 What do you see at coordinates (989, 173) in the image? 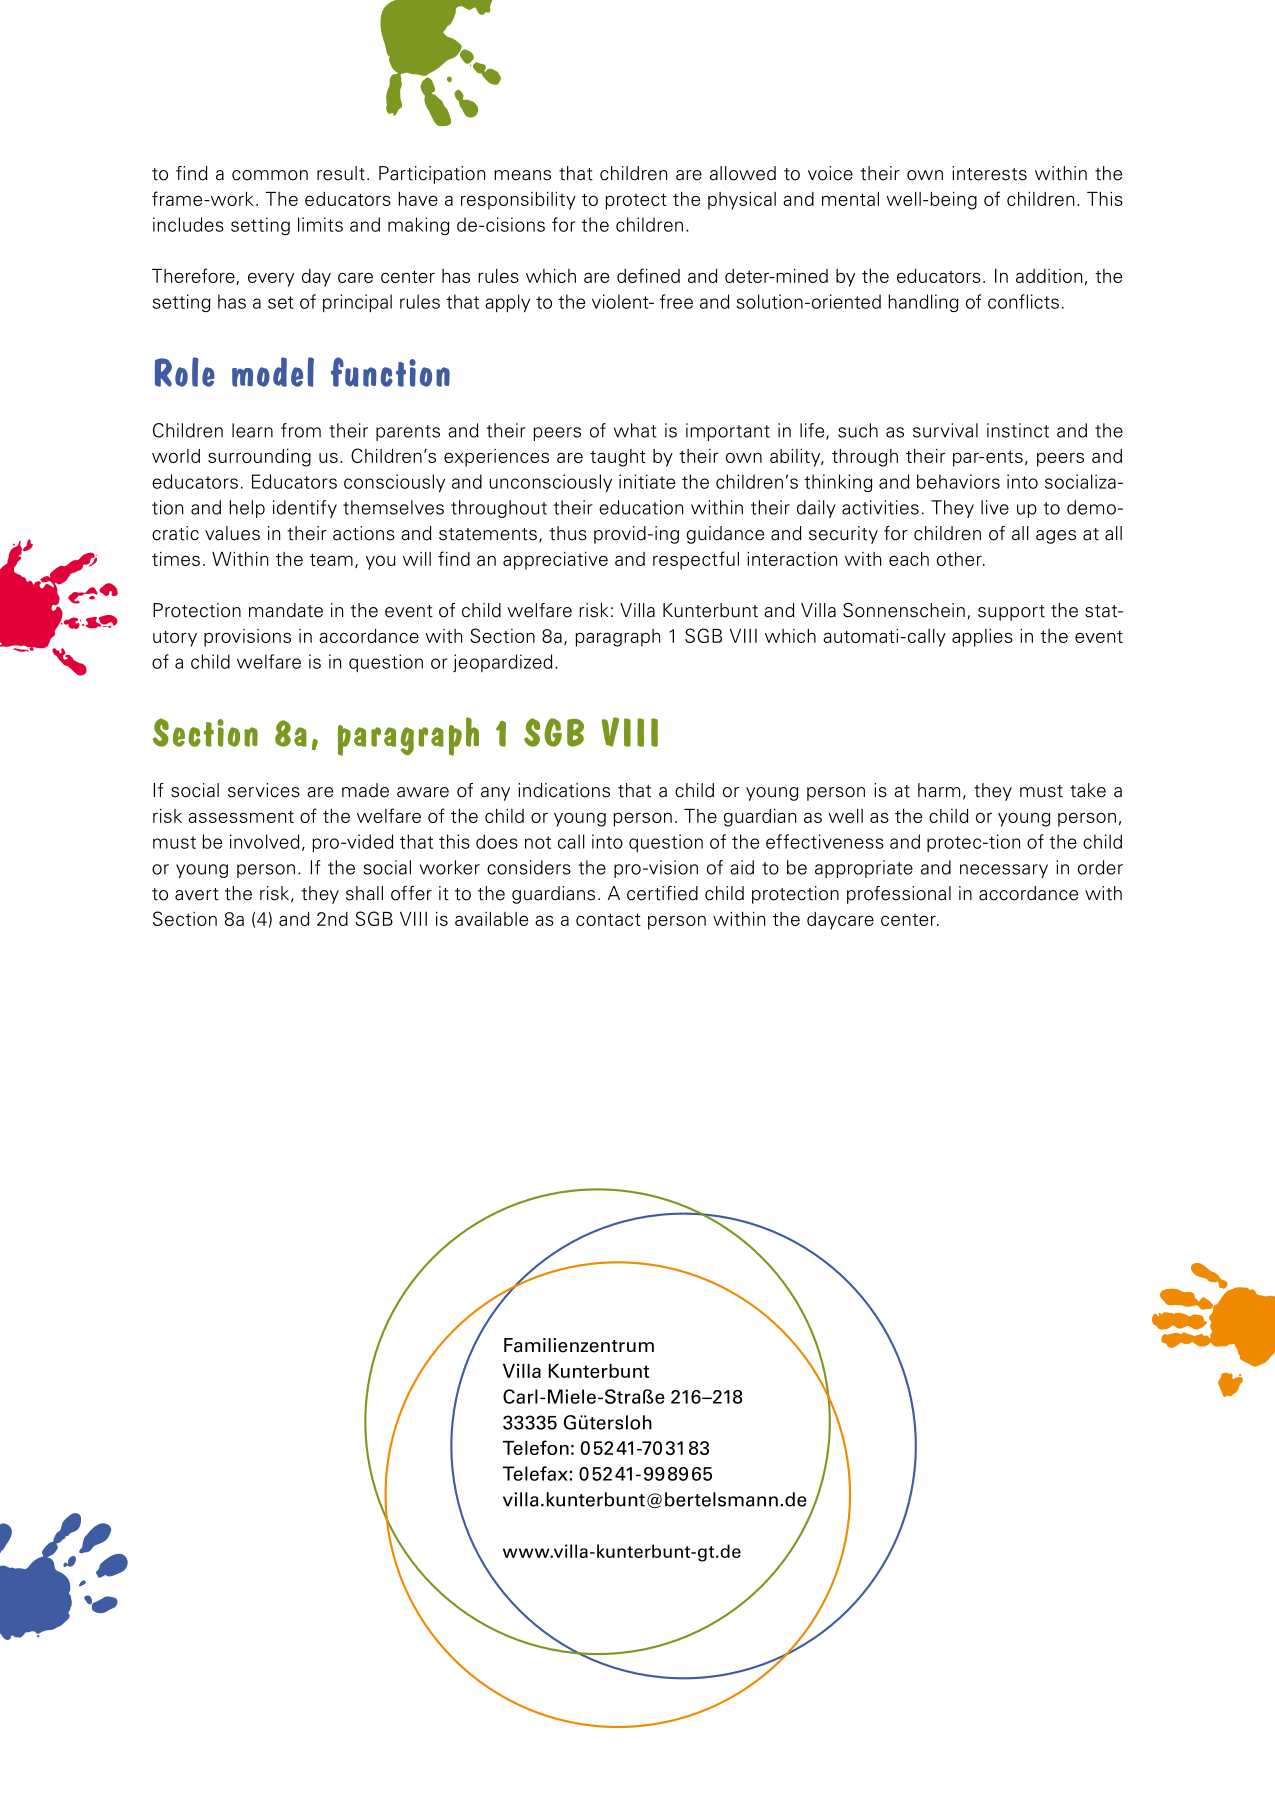
I see `interests` at bounding box center [989, 173].
